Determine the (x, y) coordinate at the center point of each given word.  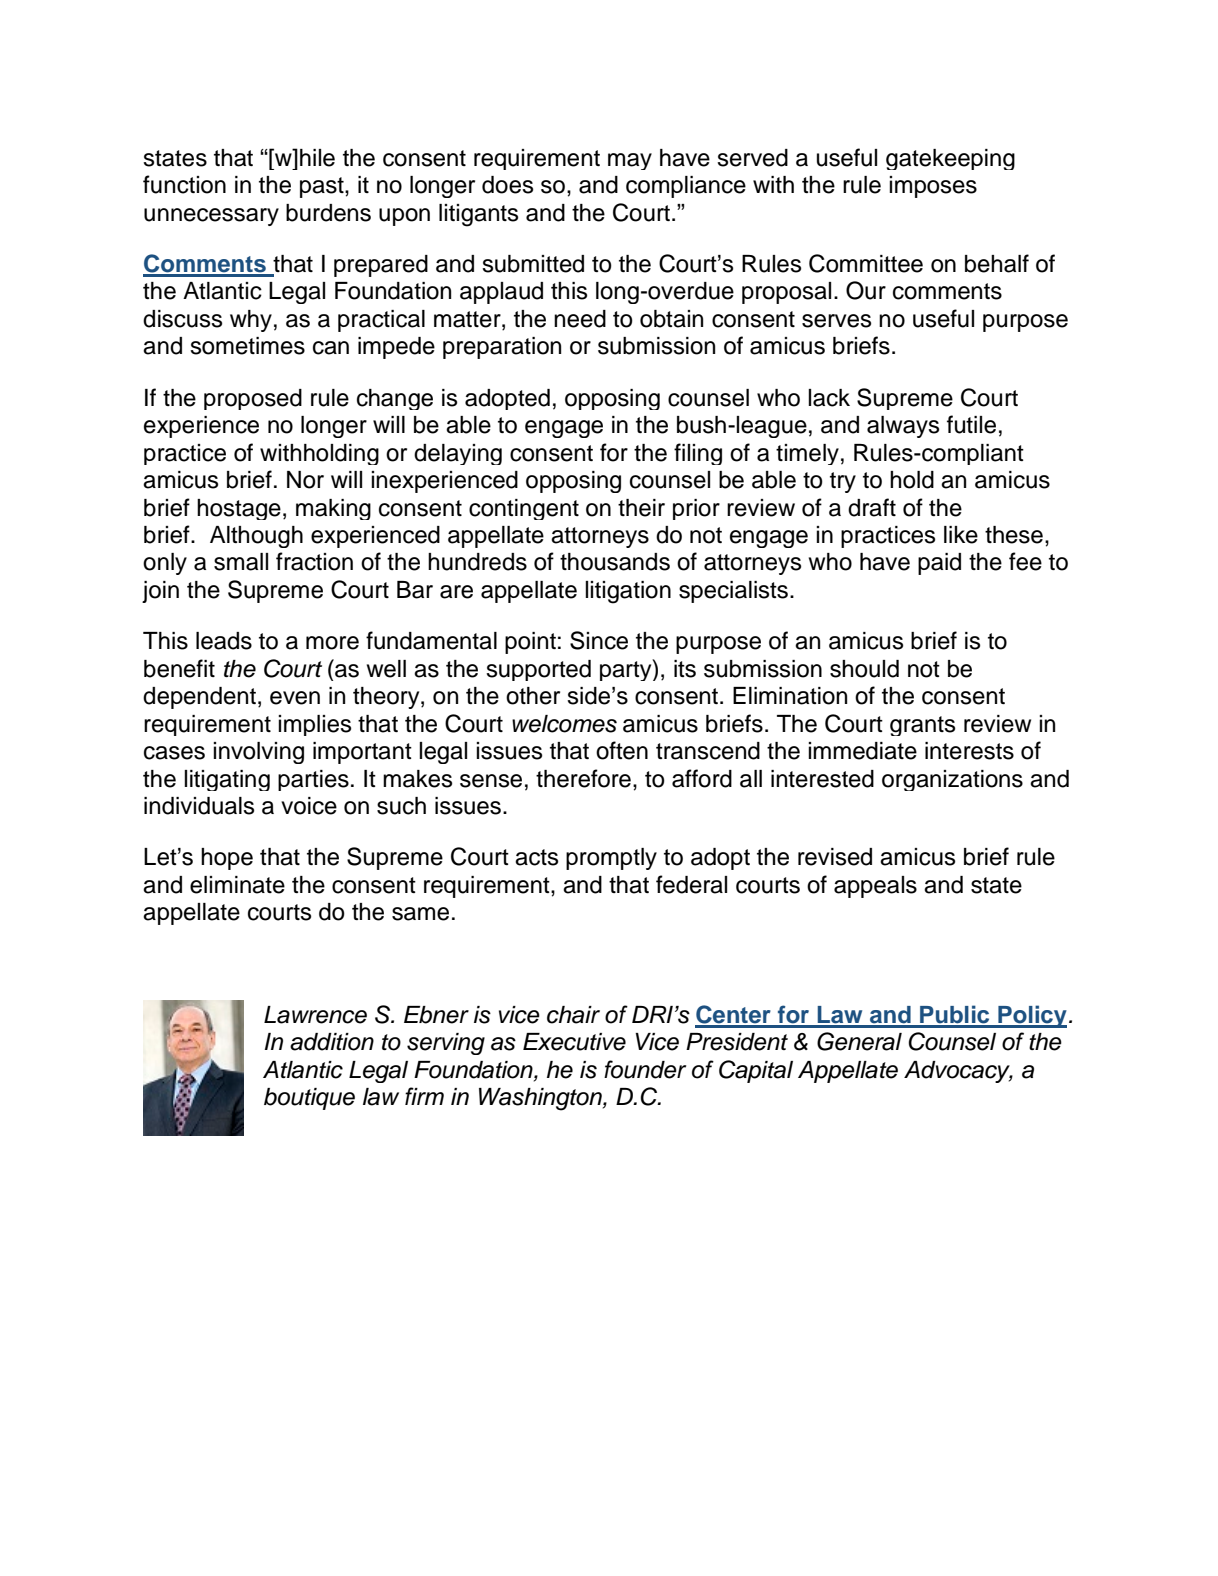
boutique (309, 1099)
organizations (952, 780)
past (323, 187)
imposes (933, 187)
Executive (574, 1042)
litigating (227, 780)
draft (872, 507)
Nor (305, 480)
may (630, 161)
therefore (583, 778)
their (641, 508)
